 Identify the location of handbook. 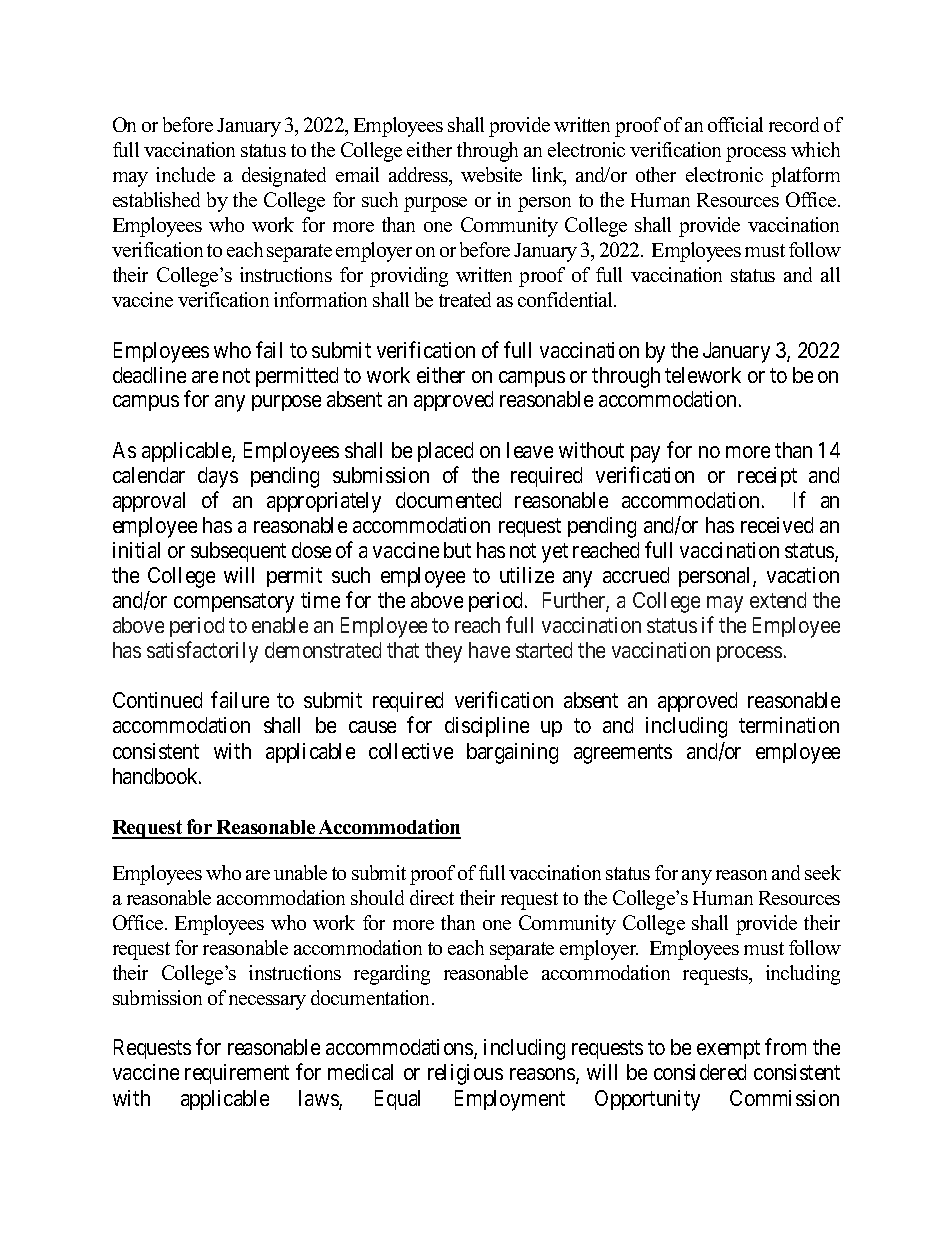
(157, 776).
